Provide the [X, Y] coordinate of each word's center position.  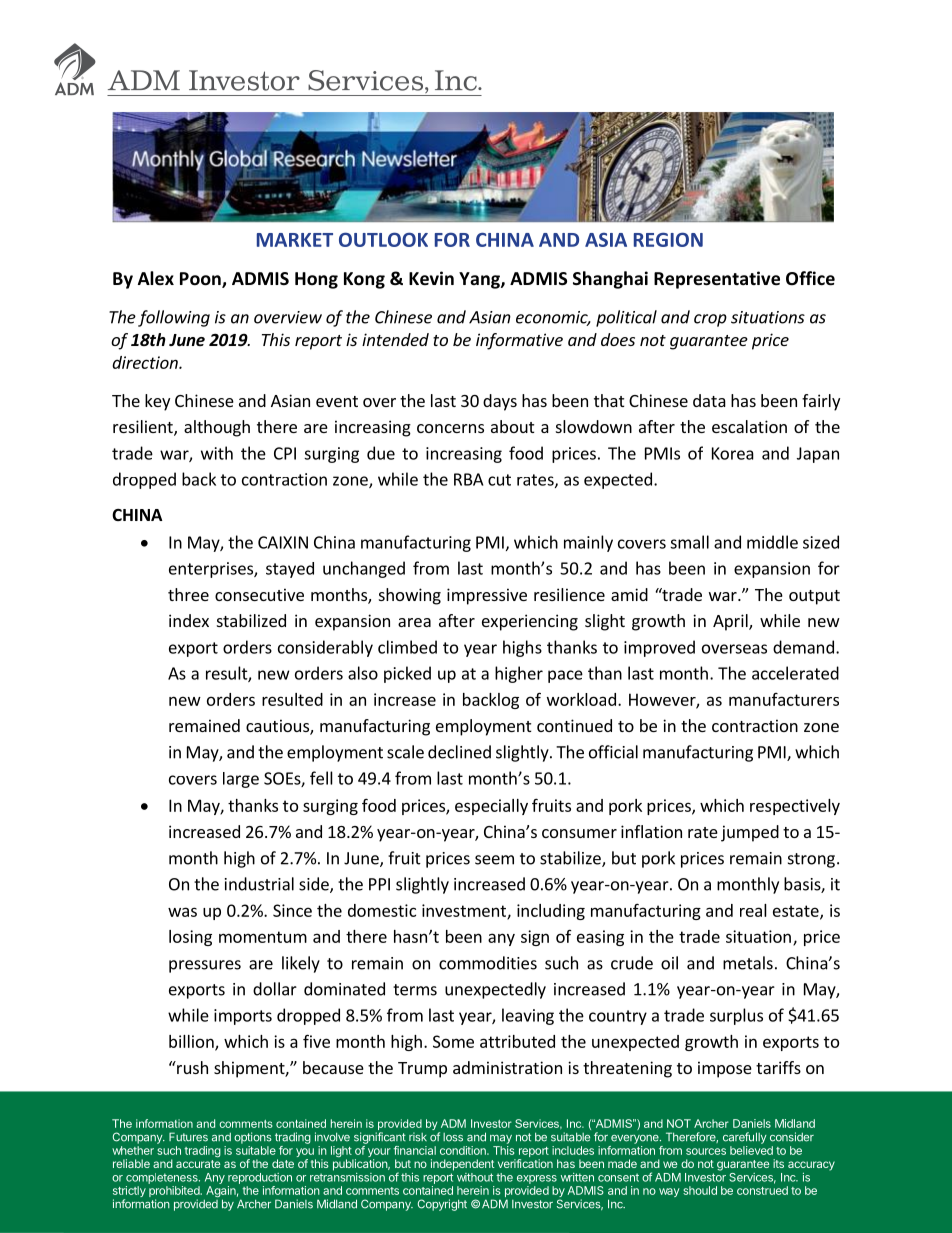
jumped [750, 833]
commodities [488, 963]
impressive [487, 596]
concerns [450, 428]
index [189, 620]
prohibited [175, 1193]
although [217, 428]
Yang [480, 280]
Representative [717, 280]
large [241, 780]
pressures [205, 966]
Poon [201, 280]
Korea [733, 453]
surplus [736, 1016]
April [731, 622]
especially [491, 807]
